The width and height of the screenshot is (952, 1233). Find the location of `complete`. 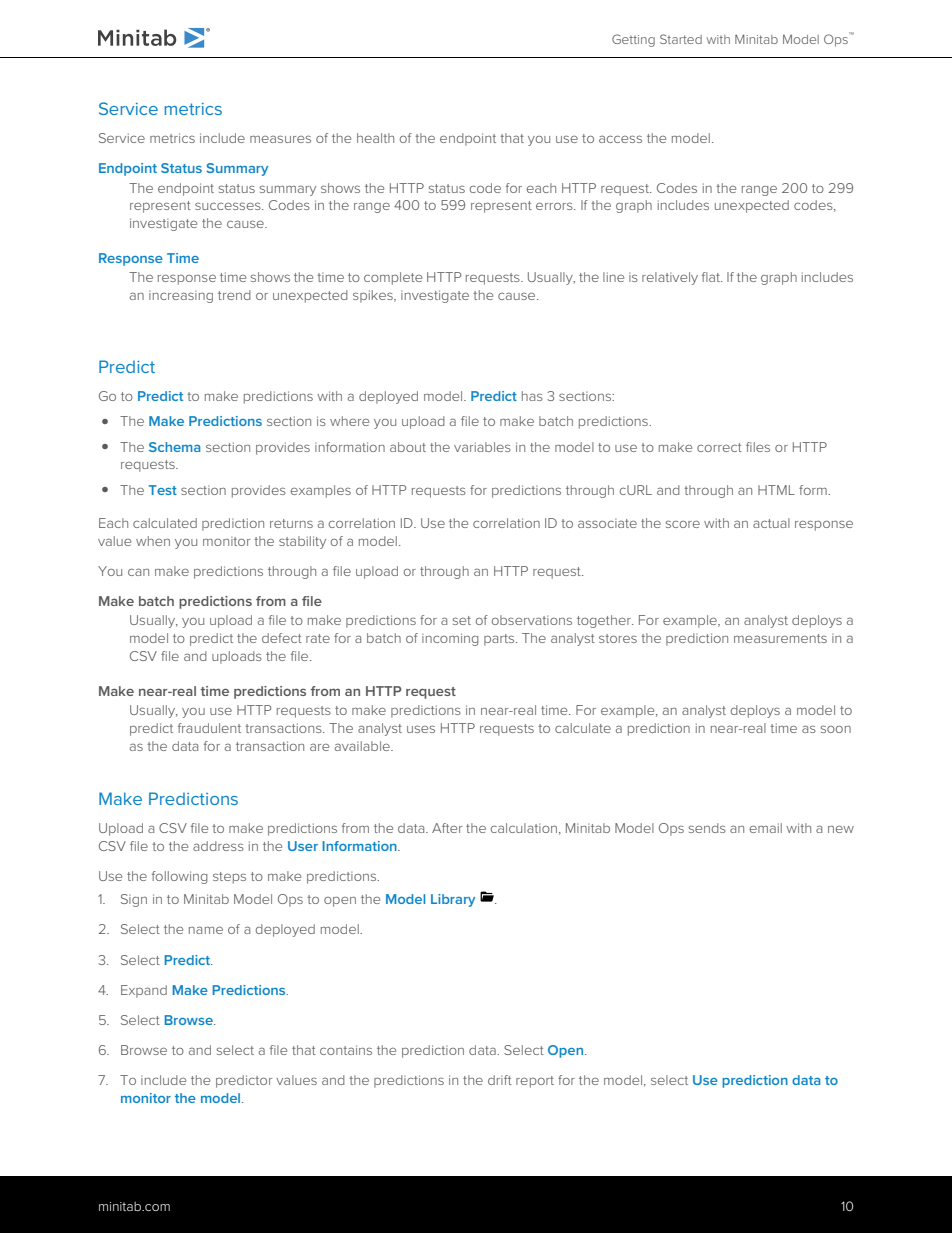

complete is located at coordinates (393, 278).
